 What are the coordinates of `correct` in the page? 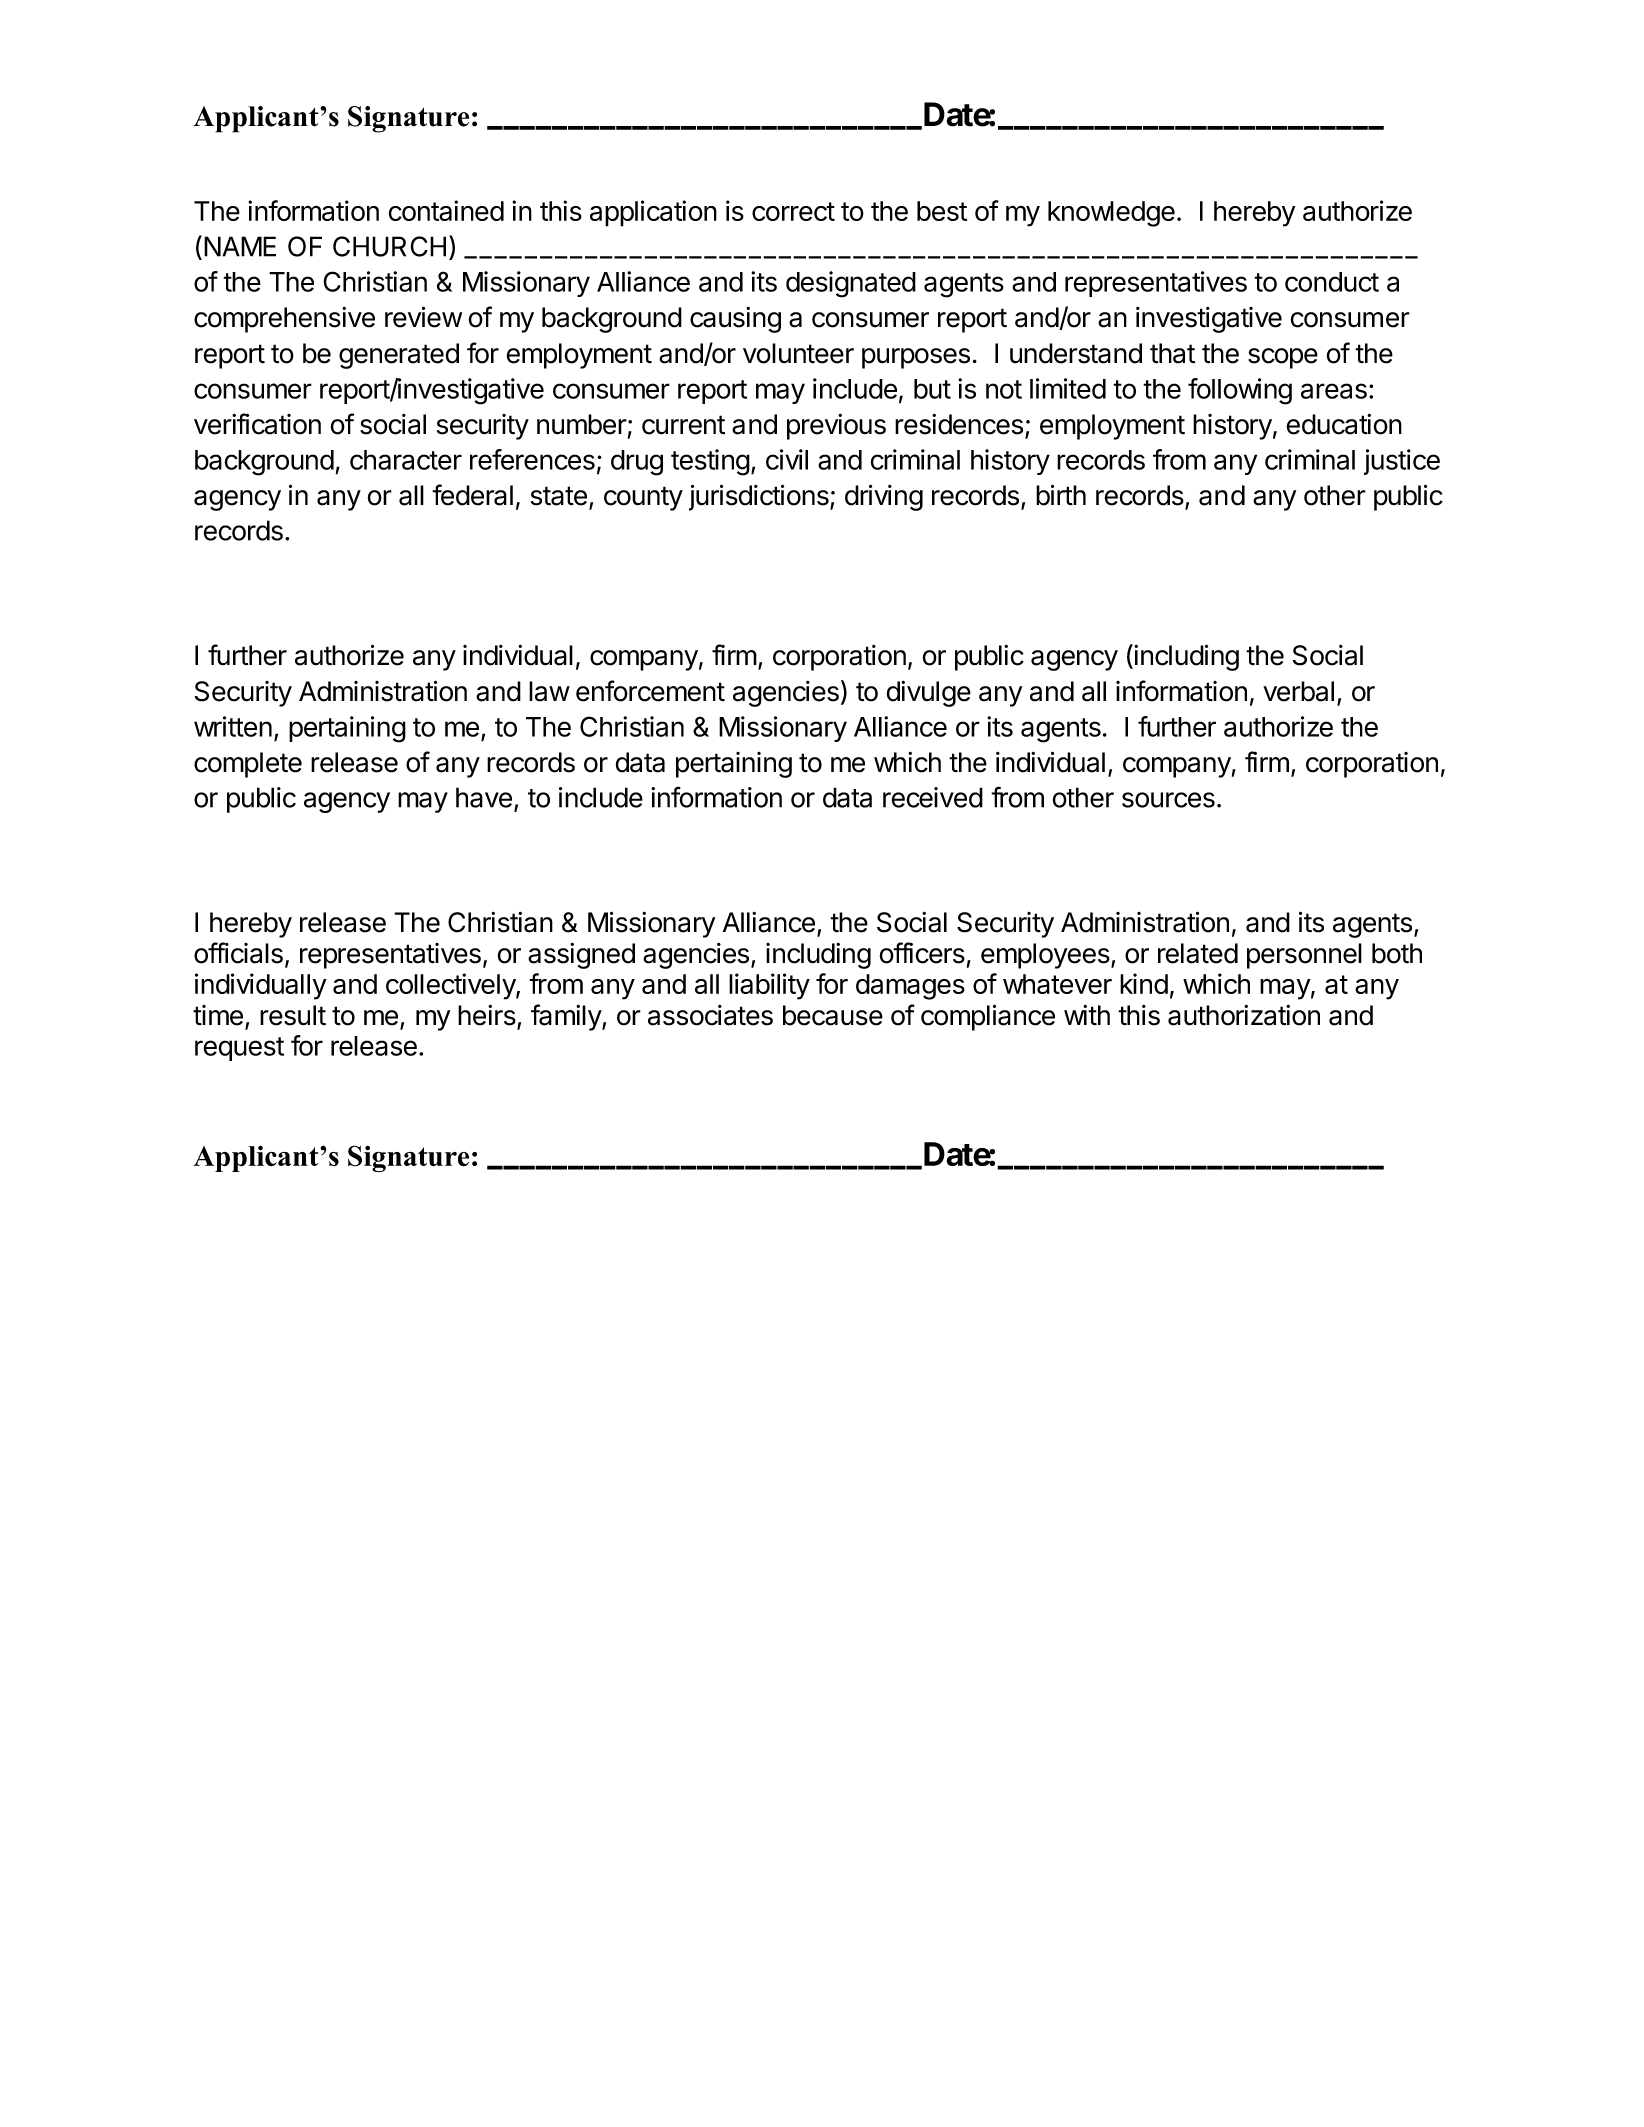 It's located at (793, 211).
